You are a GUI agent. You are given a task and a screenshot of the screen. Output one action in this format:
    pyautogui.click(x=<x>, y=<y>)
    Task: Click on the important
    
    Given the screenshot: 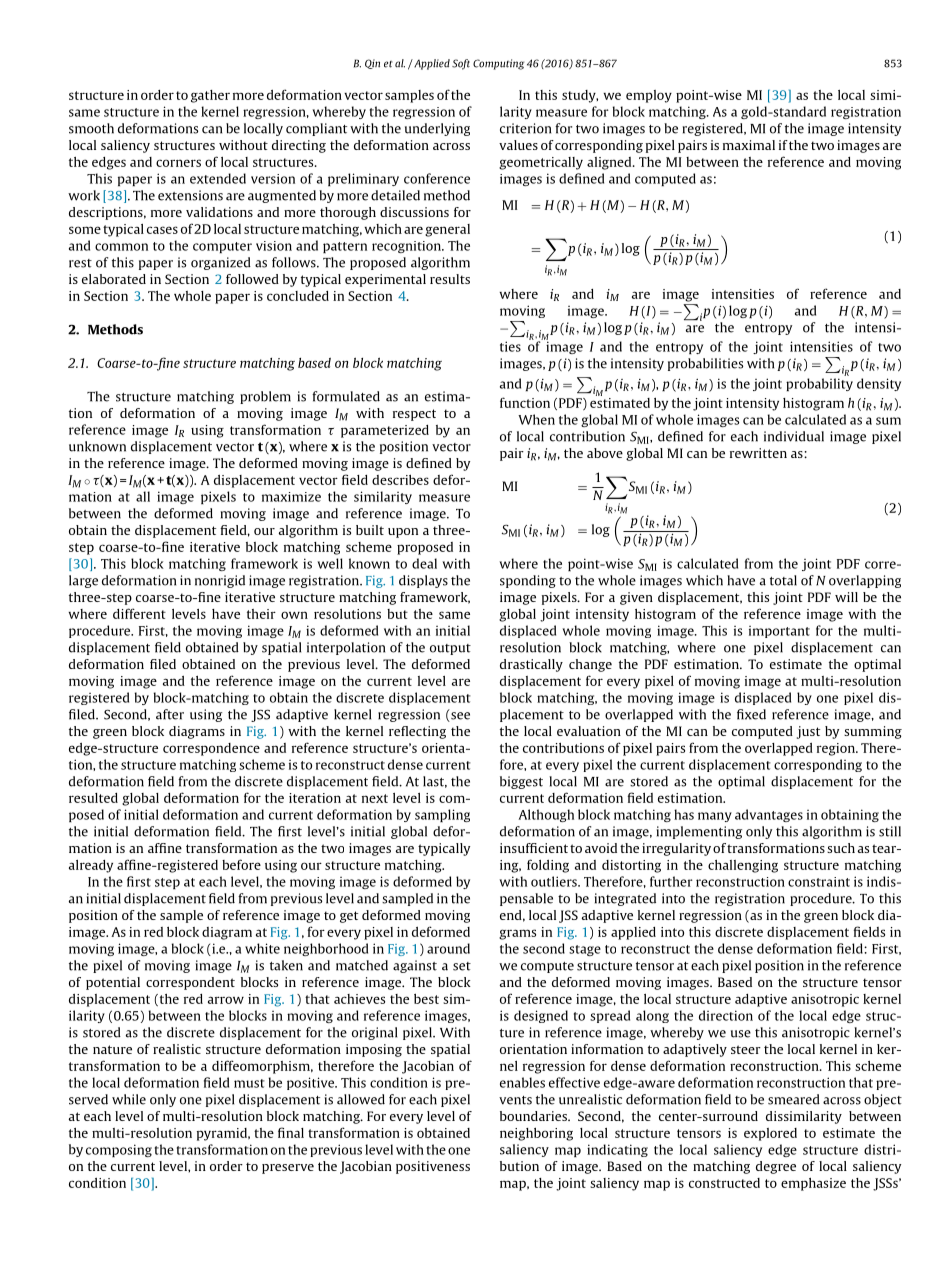 What is the action you would take?
    pyautogui.click(x=779, y=632)
